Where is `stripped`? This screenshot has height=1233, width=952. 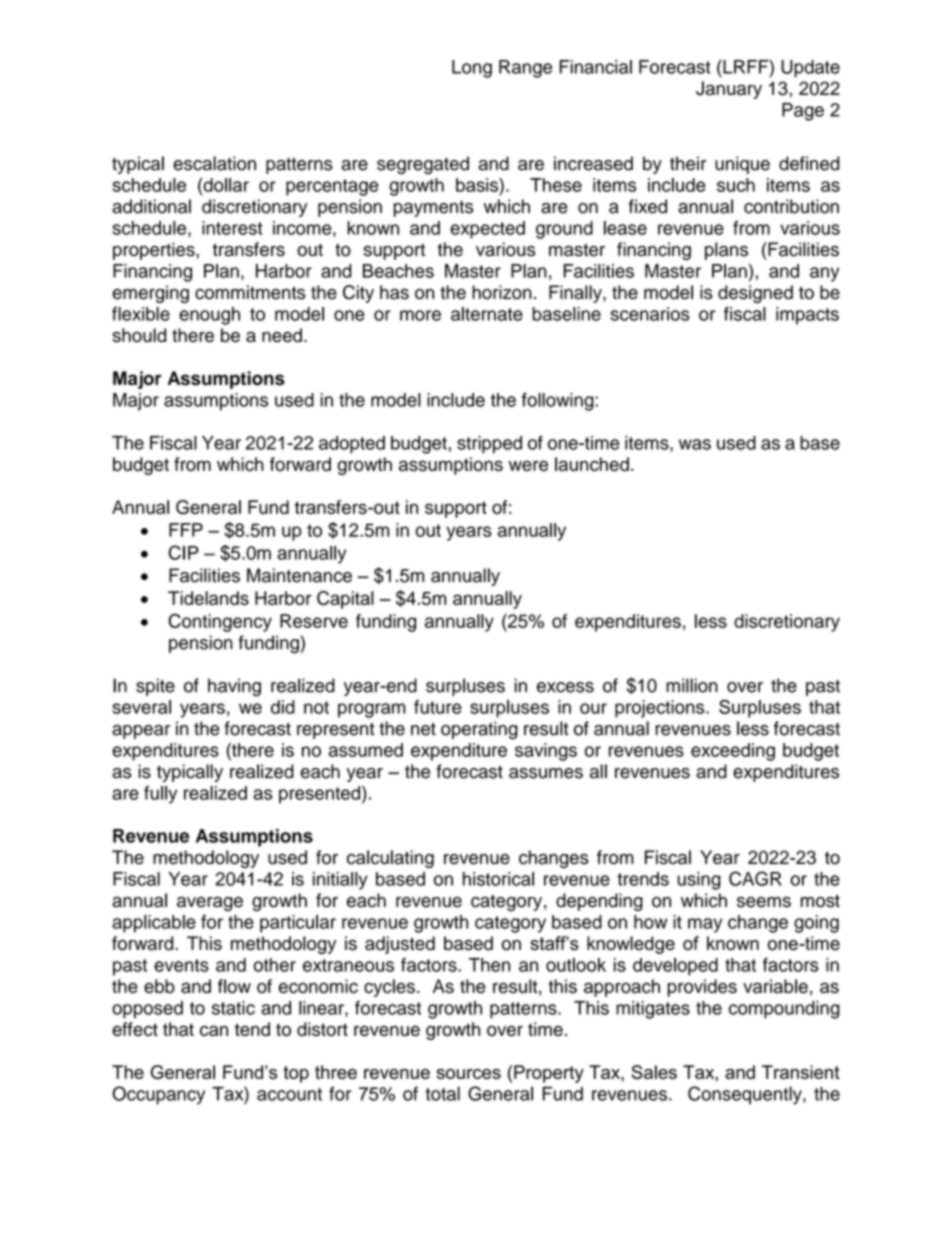
stripped is located at coordinates (489, 445).
